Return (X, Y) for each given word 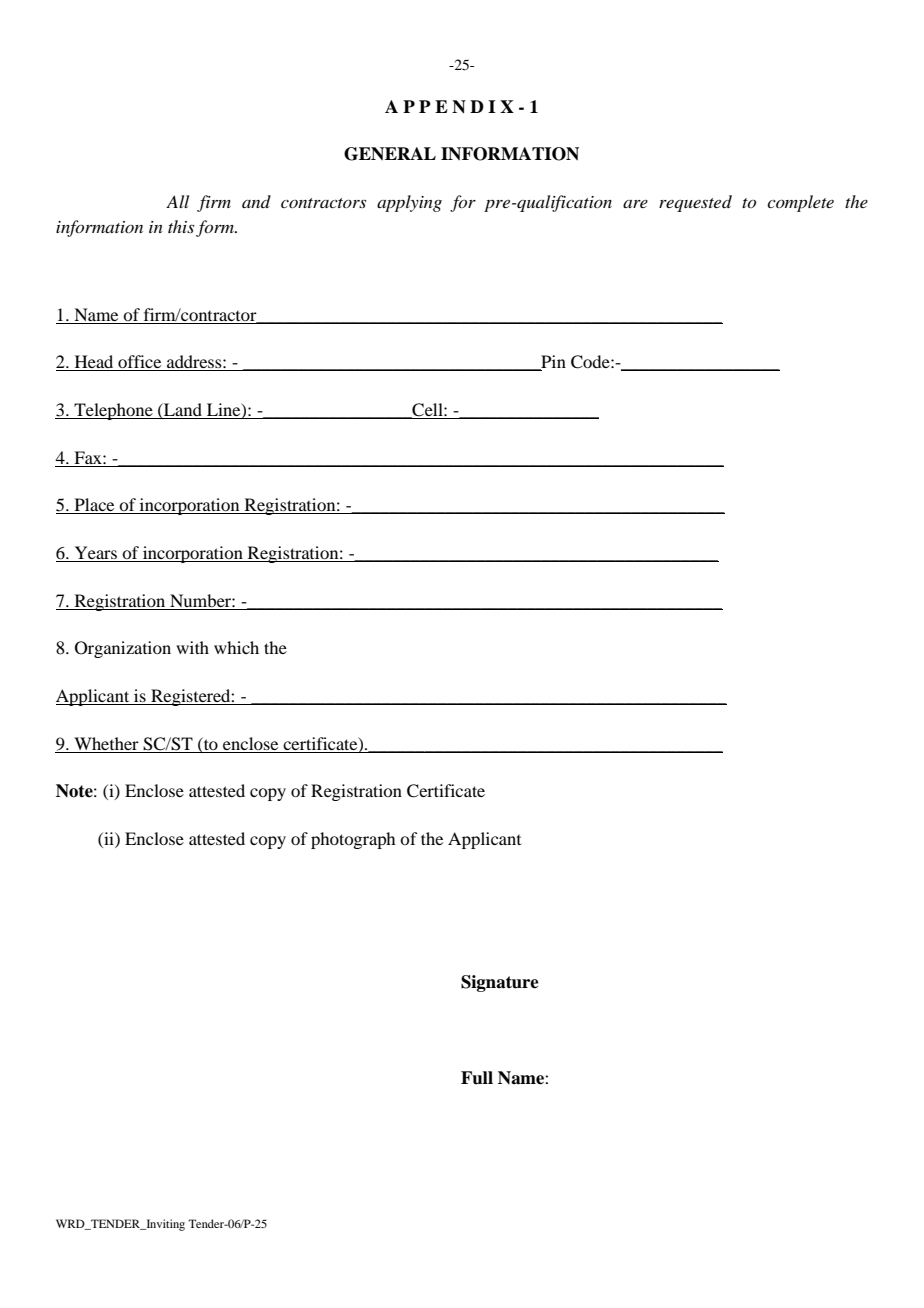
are (635, 204)
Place (94, 506)
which (236, 647)
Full (477, 1078)
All (177, 201)
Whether (106, 743)
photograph (353, 840)
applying (409, 203)
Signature (500, 983)
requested (695, 203)
